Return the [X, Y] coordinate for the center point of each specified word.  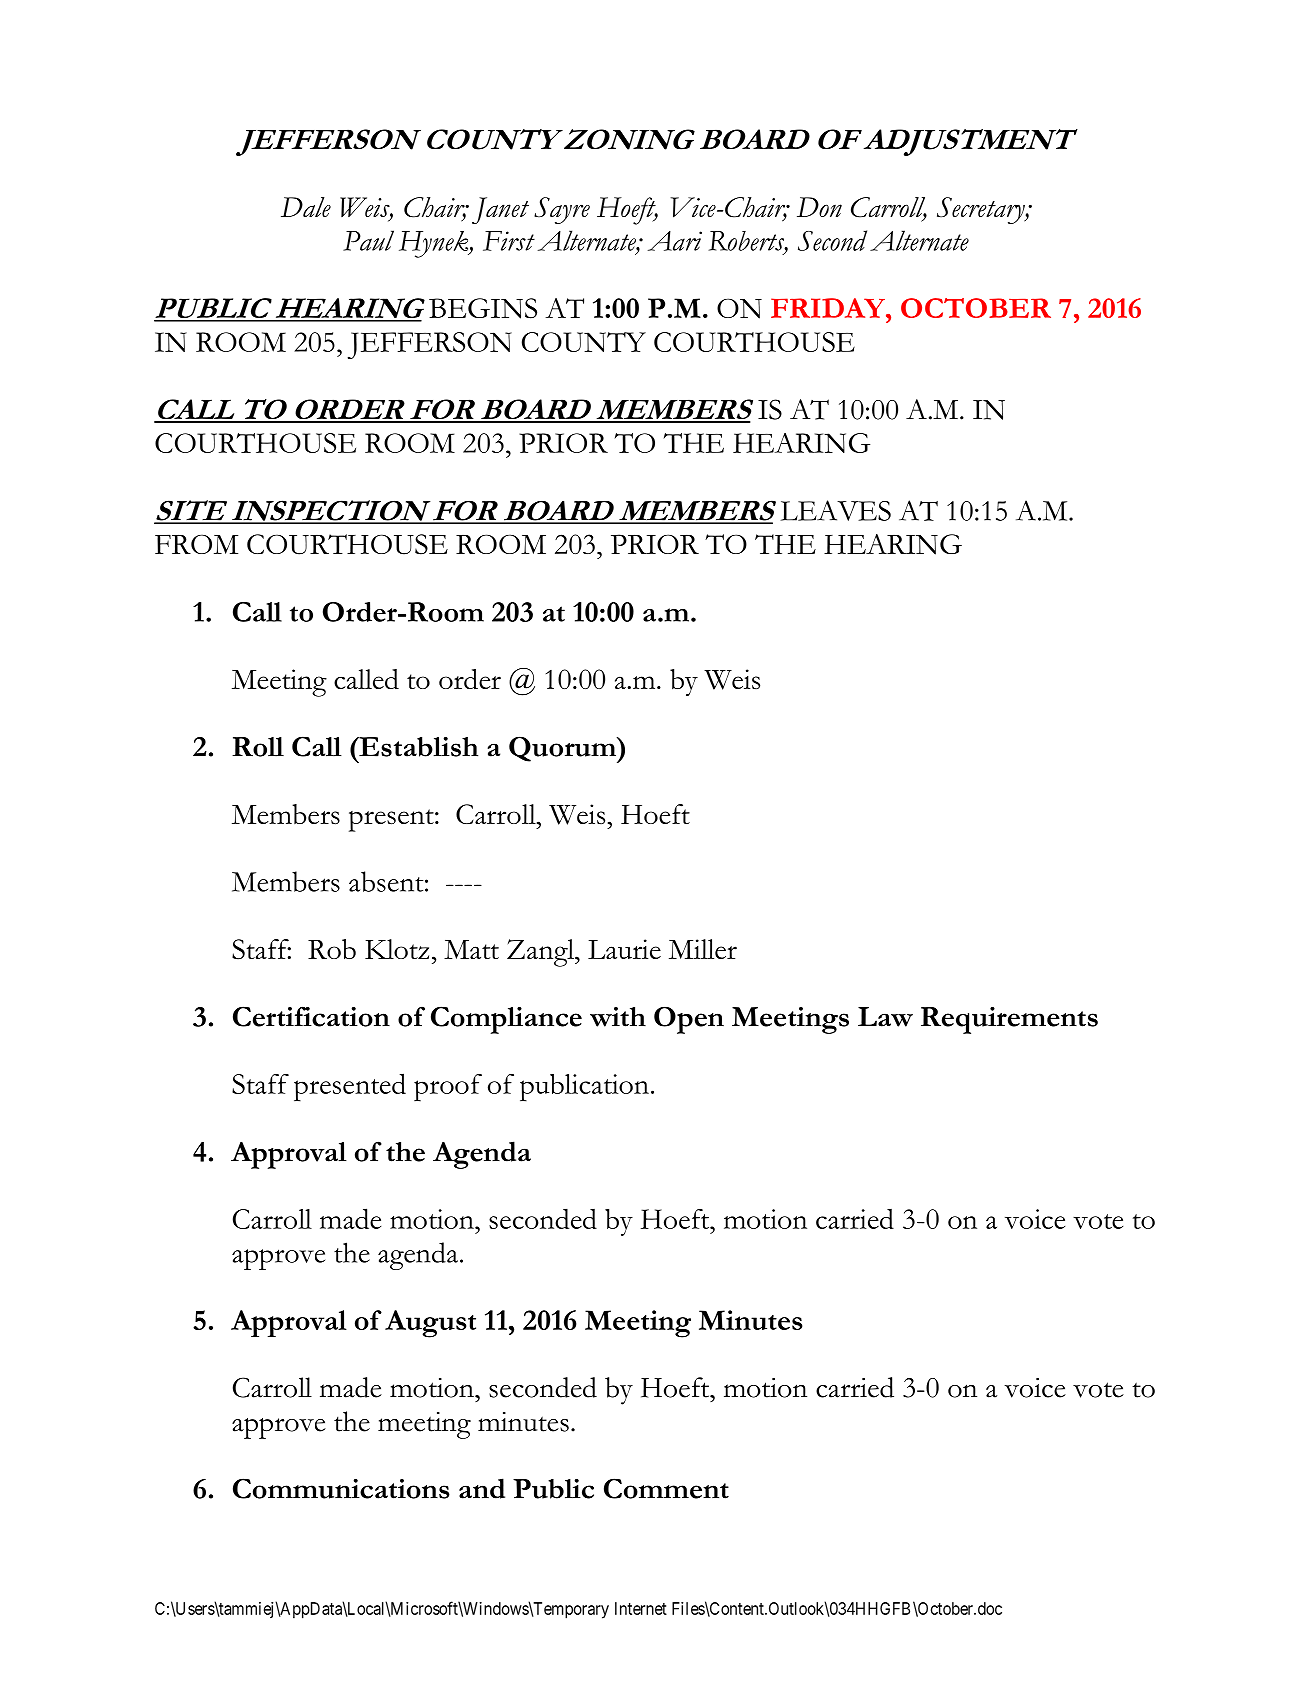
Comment [666, 1488]
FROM [196, 544]
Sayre [562, 210]
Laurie [624, 949]
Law [885, 1017]
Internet [641, 1608]
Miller [703, 949]
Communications [341, 1488]
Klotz [397, 949]
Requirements [1009, 1020]
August [430, 1324]
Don [819, 207]
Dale [306, 207]
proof [448, 1088]
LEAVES [836, 510]
